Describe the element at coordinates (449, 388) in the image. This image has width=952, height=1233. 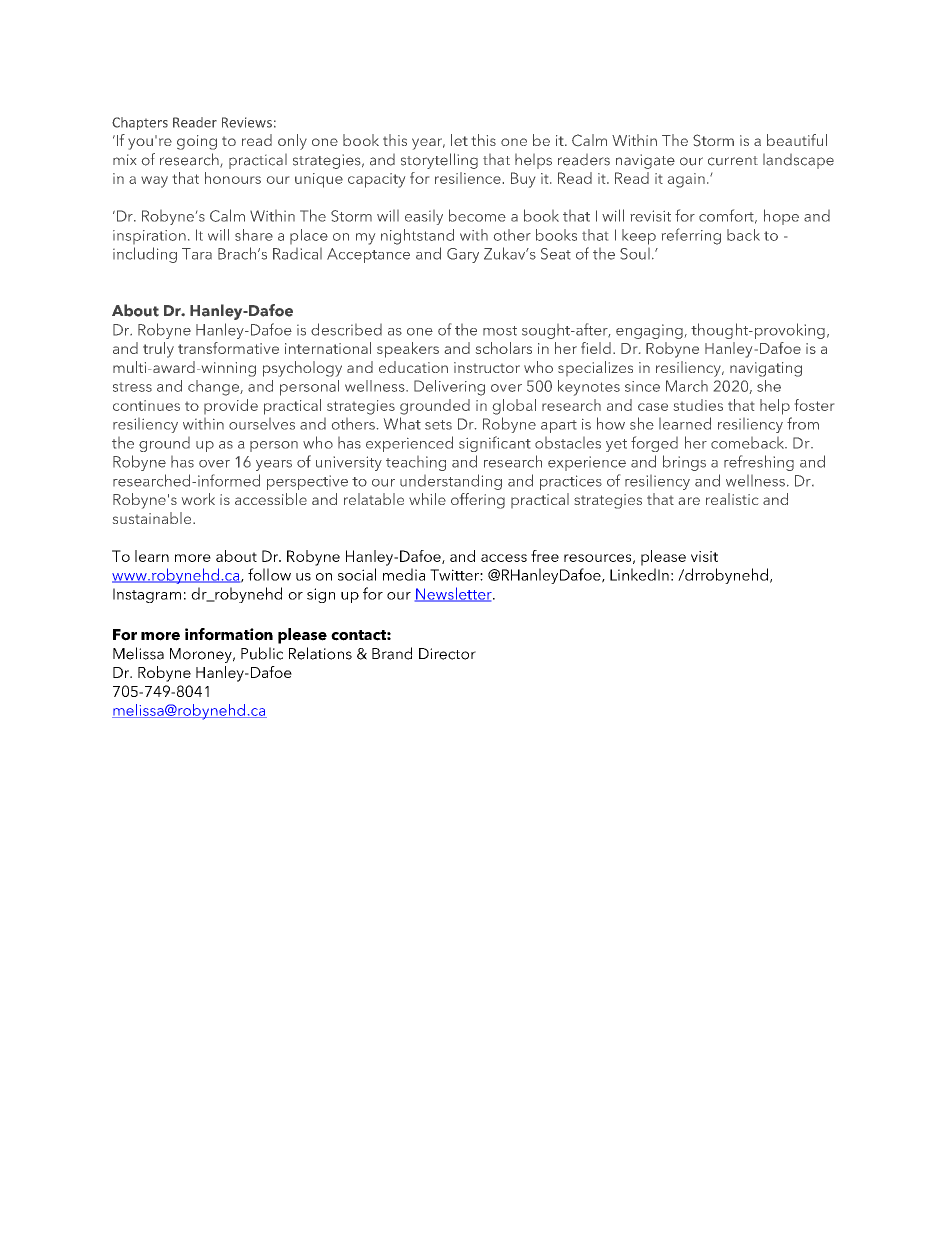
I see `Delivering` at that location.
